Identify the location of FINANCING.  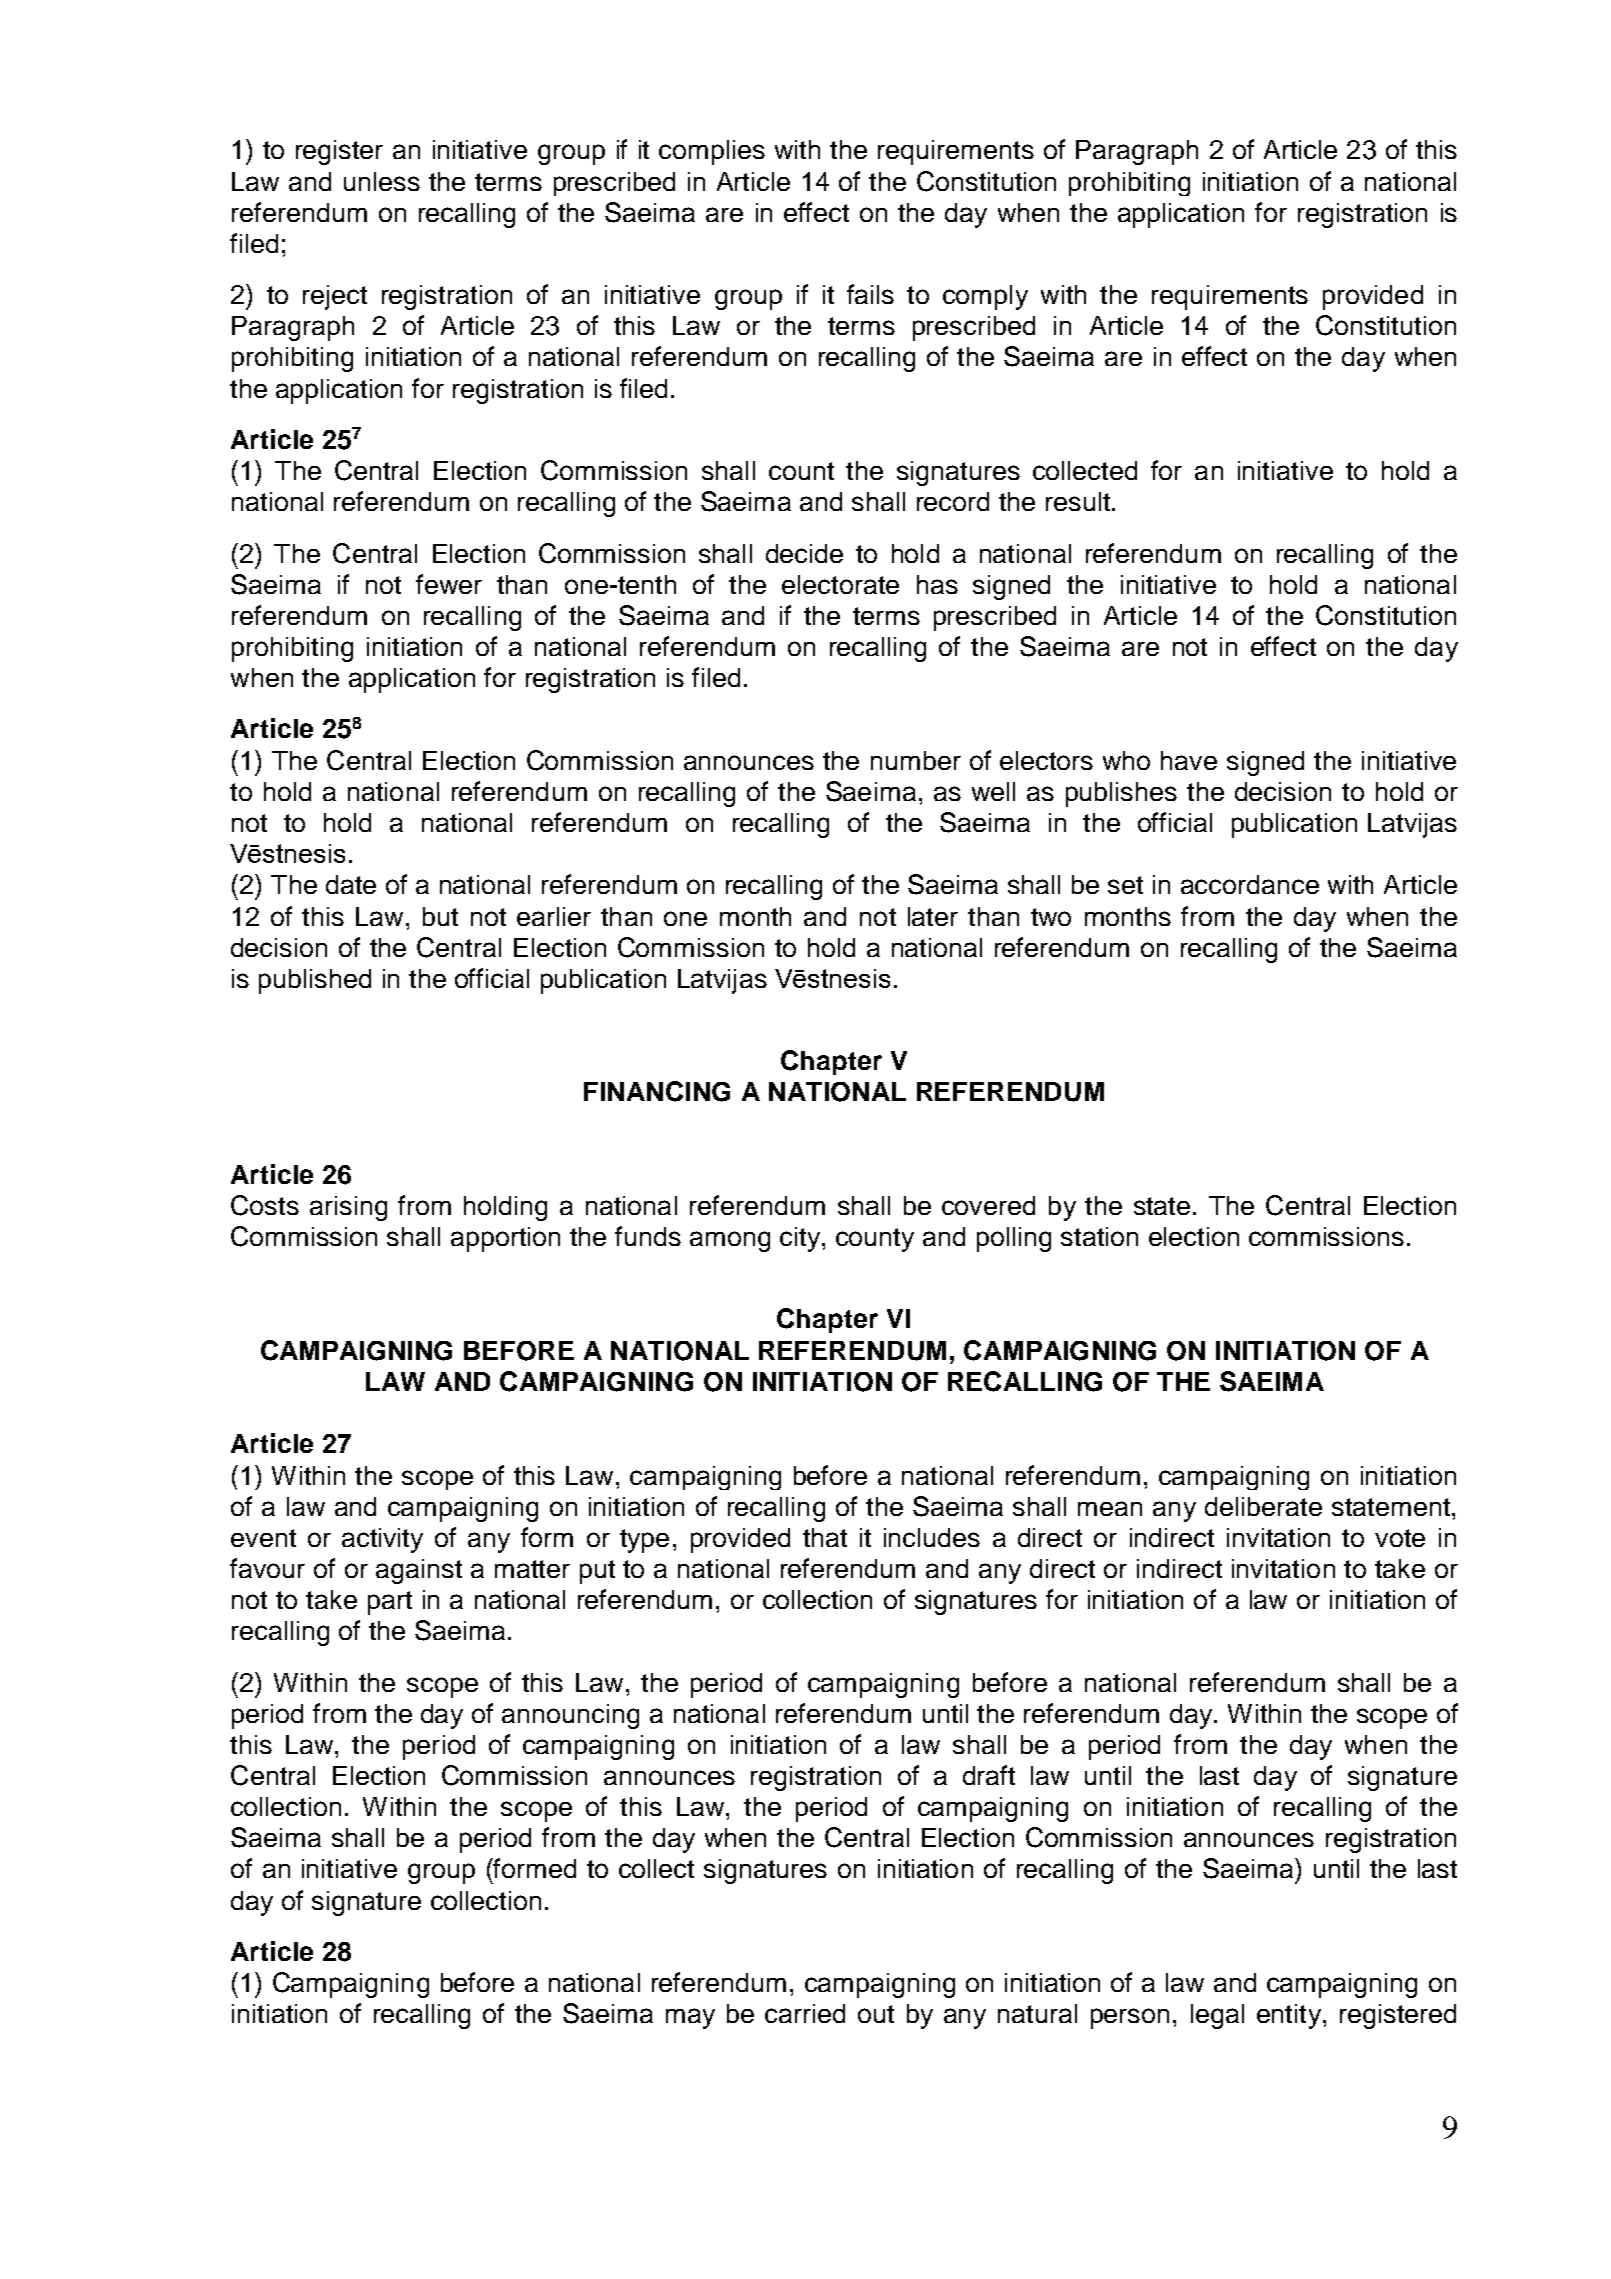
(657, 1091).
